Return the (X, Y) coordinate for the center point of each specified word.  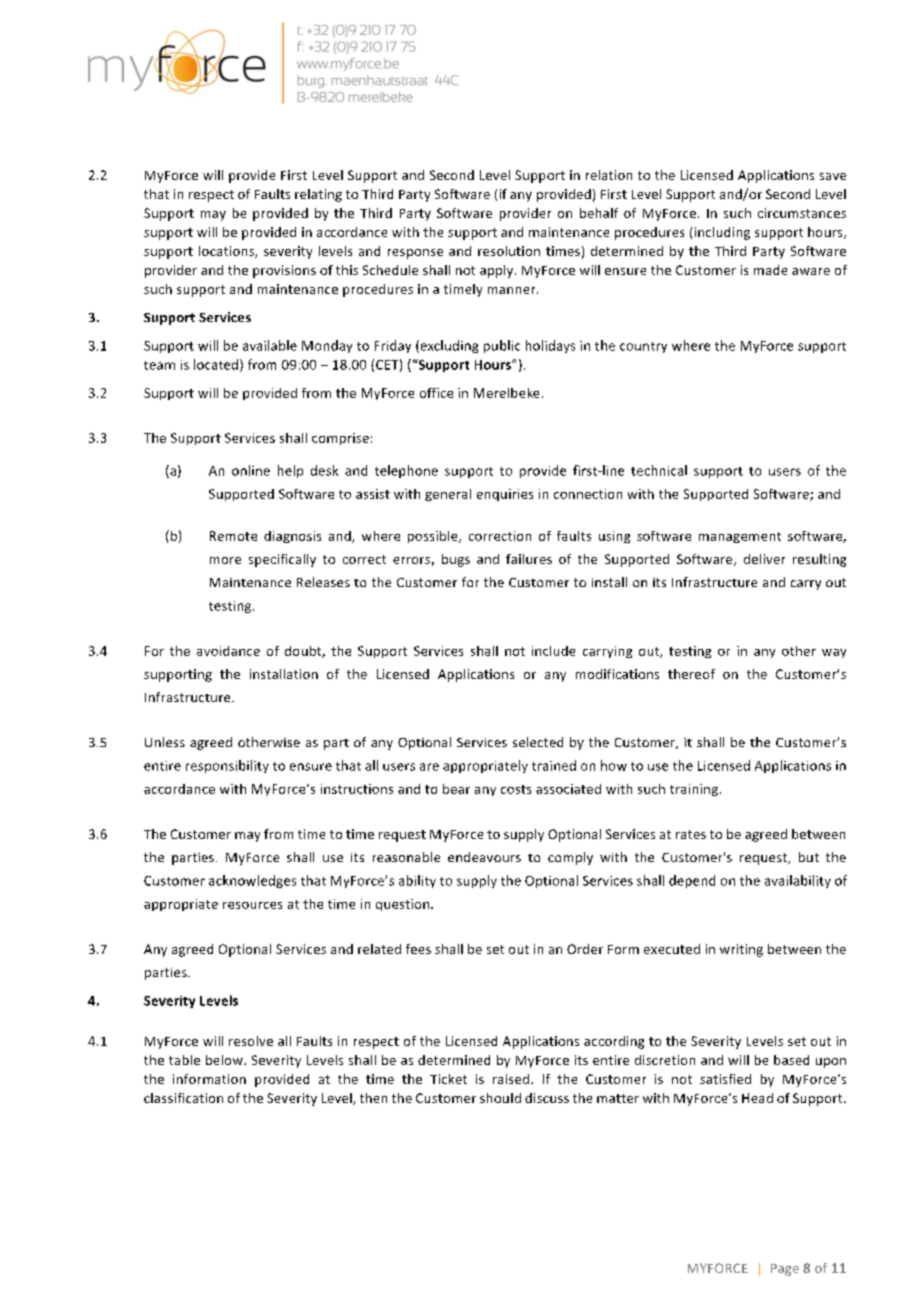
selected (538, 742)
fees (418, 949)
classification (183, 1098)
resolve (251, 1041)
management (740, 537)
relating (318, 195)
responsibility (227, 766)
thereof (691, 674)
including (722, 233)
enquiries (505, 495)
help (290, 471)
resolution (509, 251)
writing (741, 950)
